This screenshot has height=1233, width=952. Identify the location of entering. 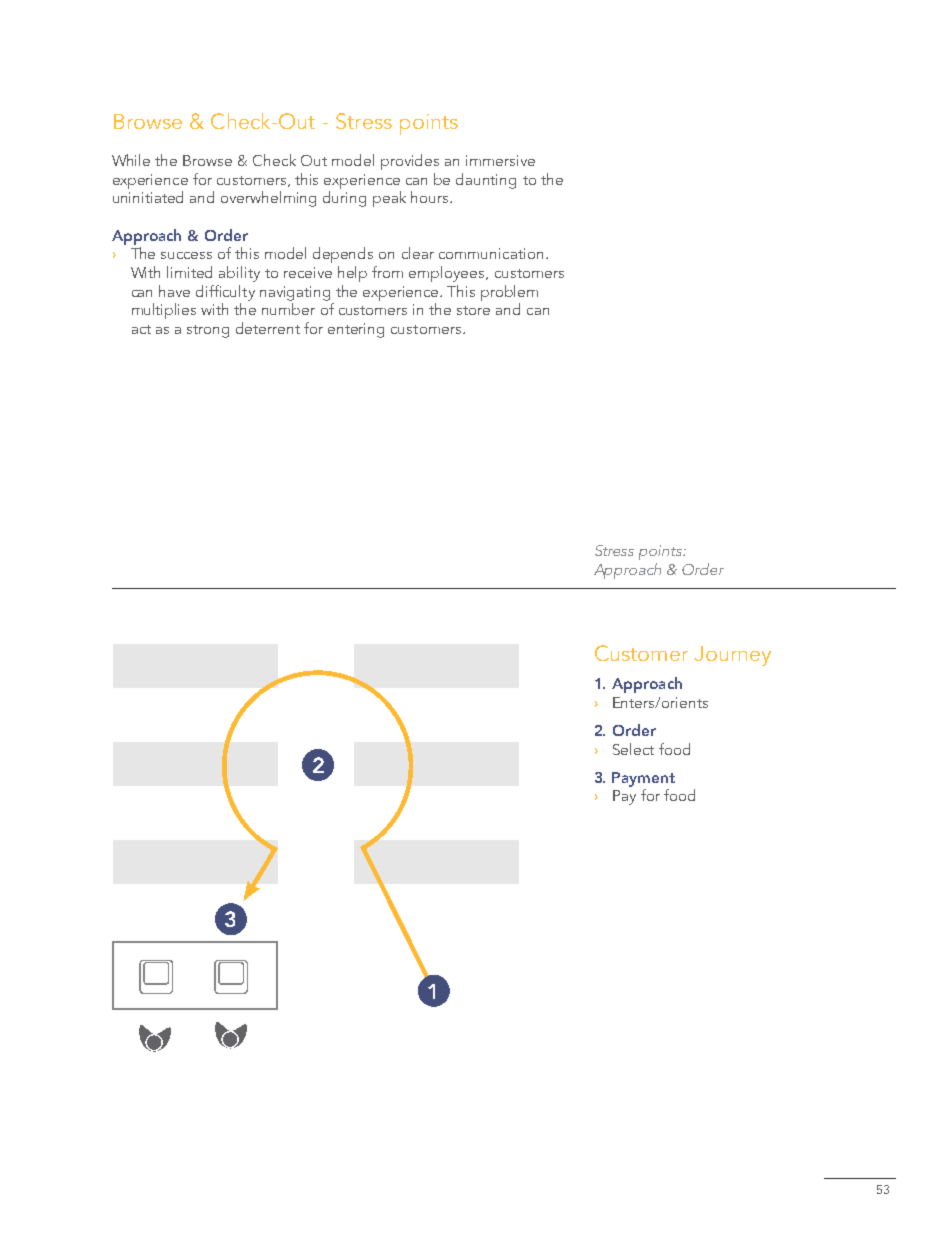
(356, 330).
